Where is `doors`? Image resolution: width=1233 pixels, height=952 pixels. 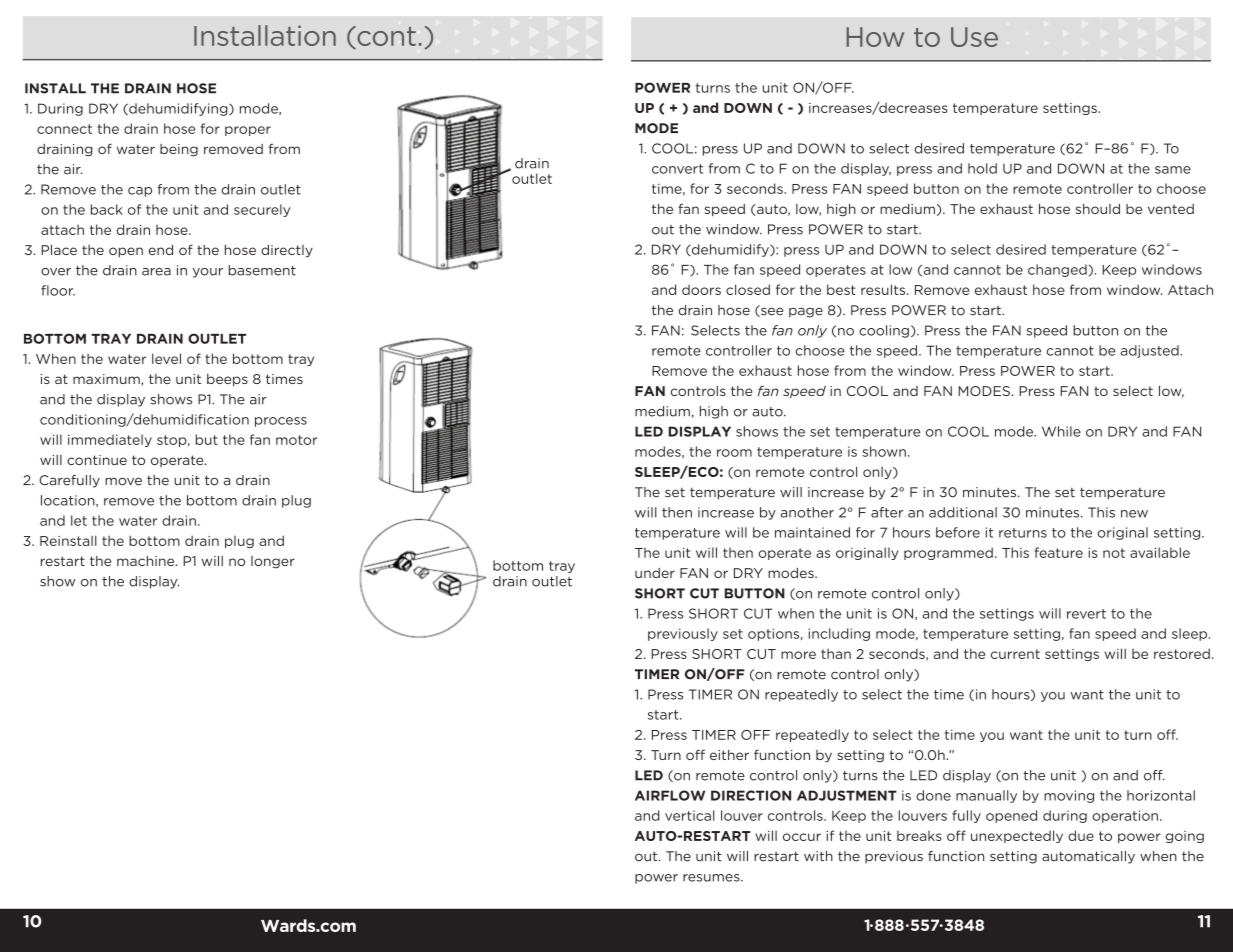
doors is located at coordinates (701, 290).
